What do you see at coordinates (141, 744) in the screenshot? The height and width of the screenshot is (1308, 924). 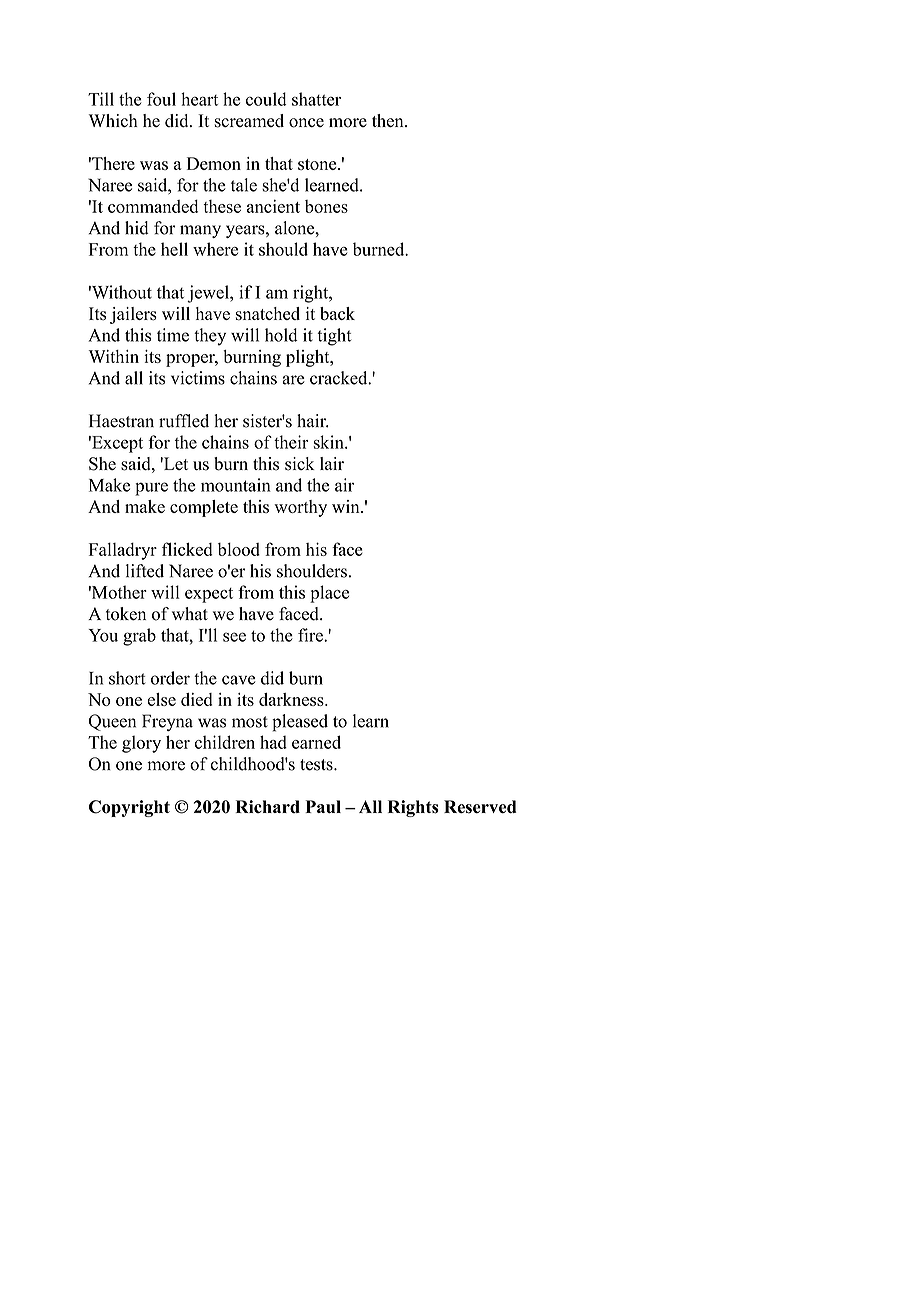 I see `glory` at bounding box center [141, 744].
